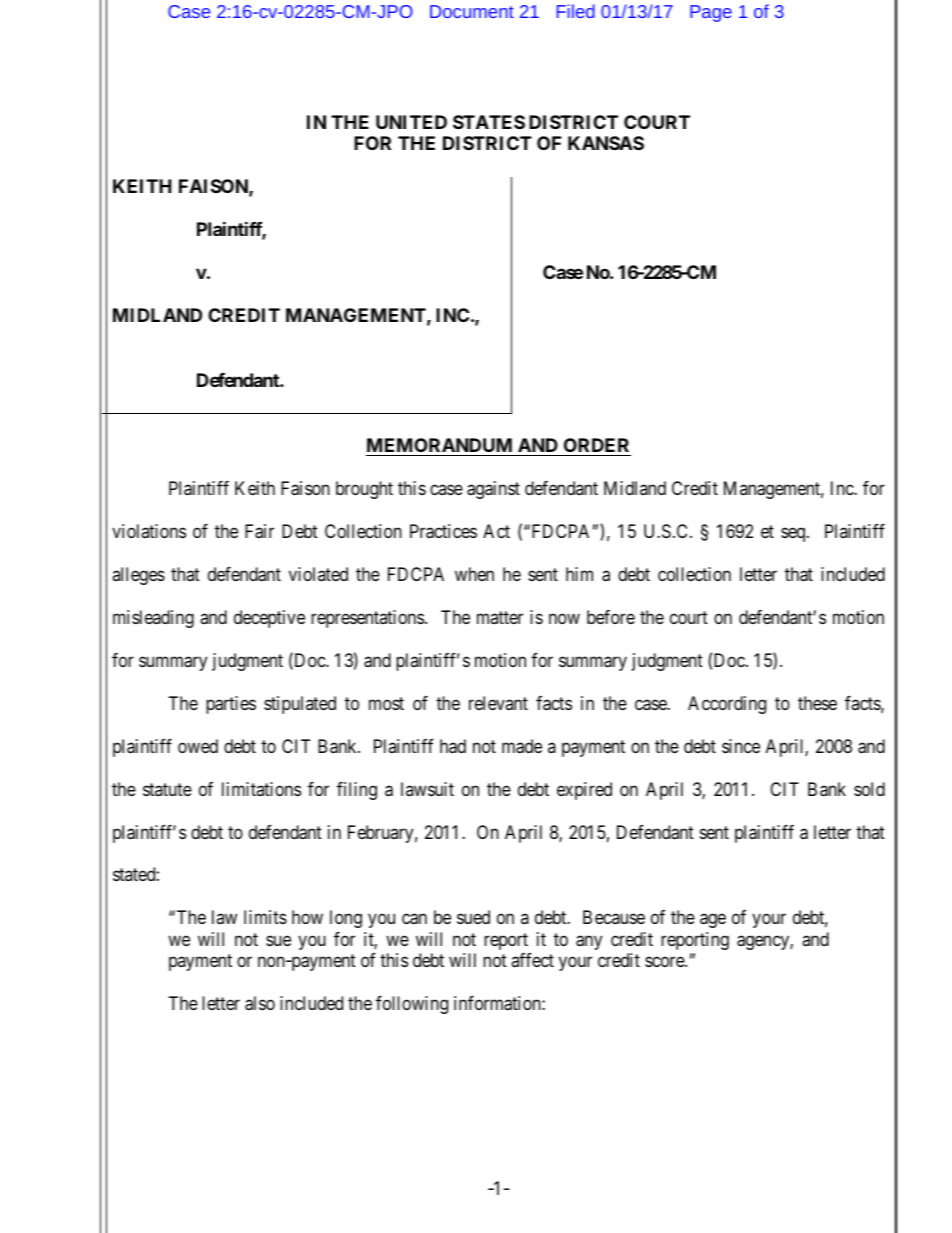  Describe the element at coordinates (794, 534) in the page. I see `seq` at that location.
